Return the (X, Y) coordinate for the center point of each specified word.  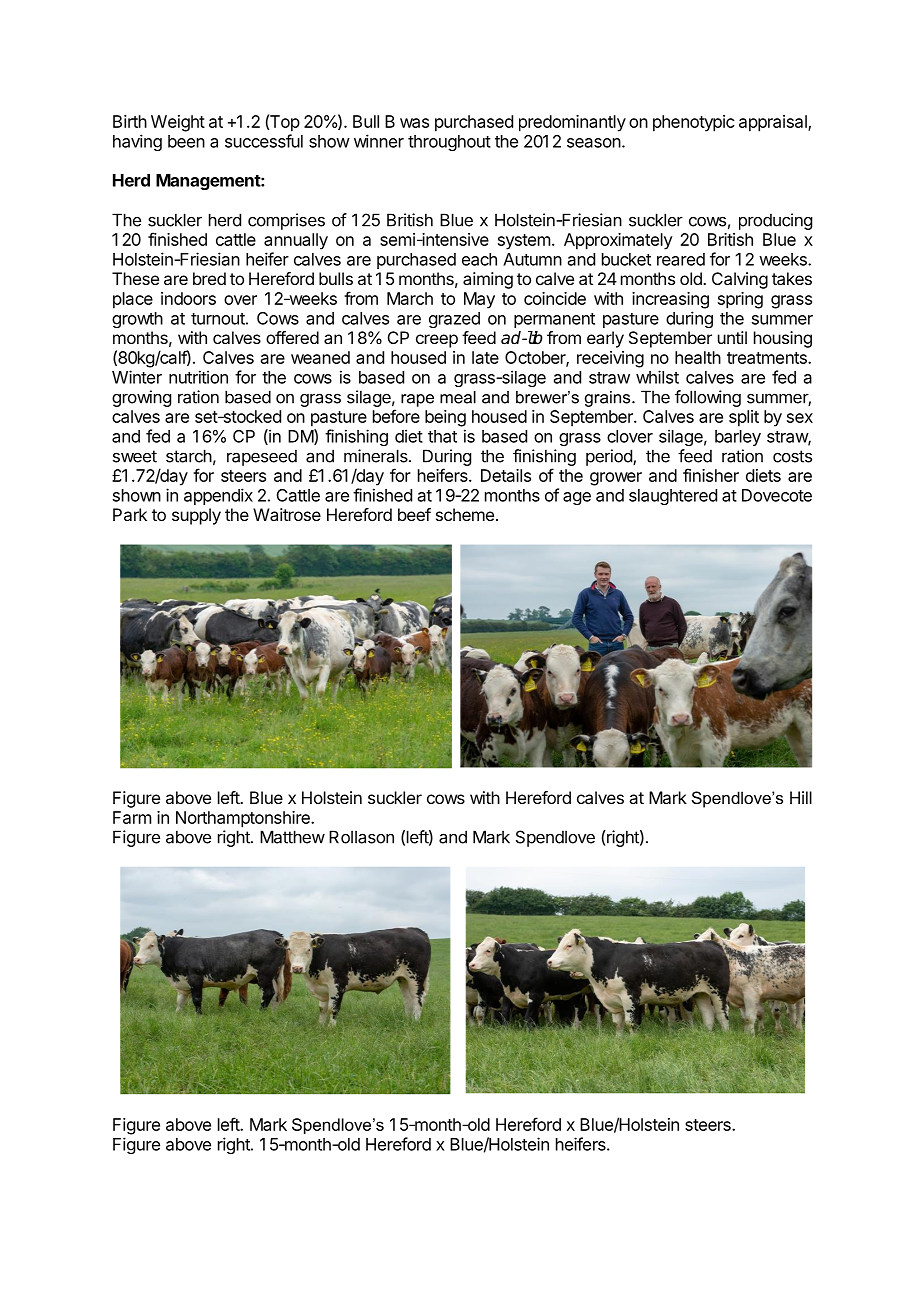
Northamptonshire (244, 819)
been (186, 141)
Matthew (292, 837)
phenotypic (694, 123)
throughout (449, 143)
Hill (801, 797)
